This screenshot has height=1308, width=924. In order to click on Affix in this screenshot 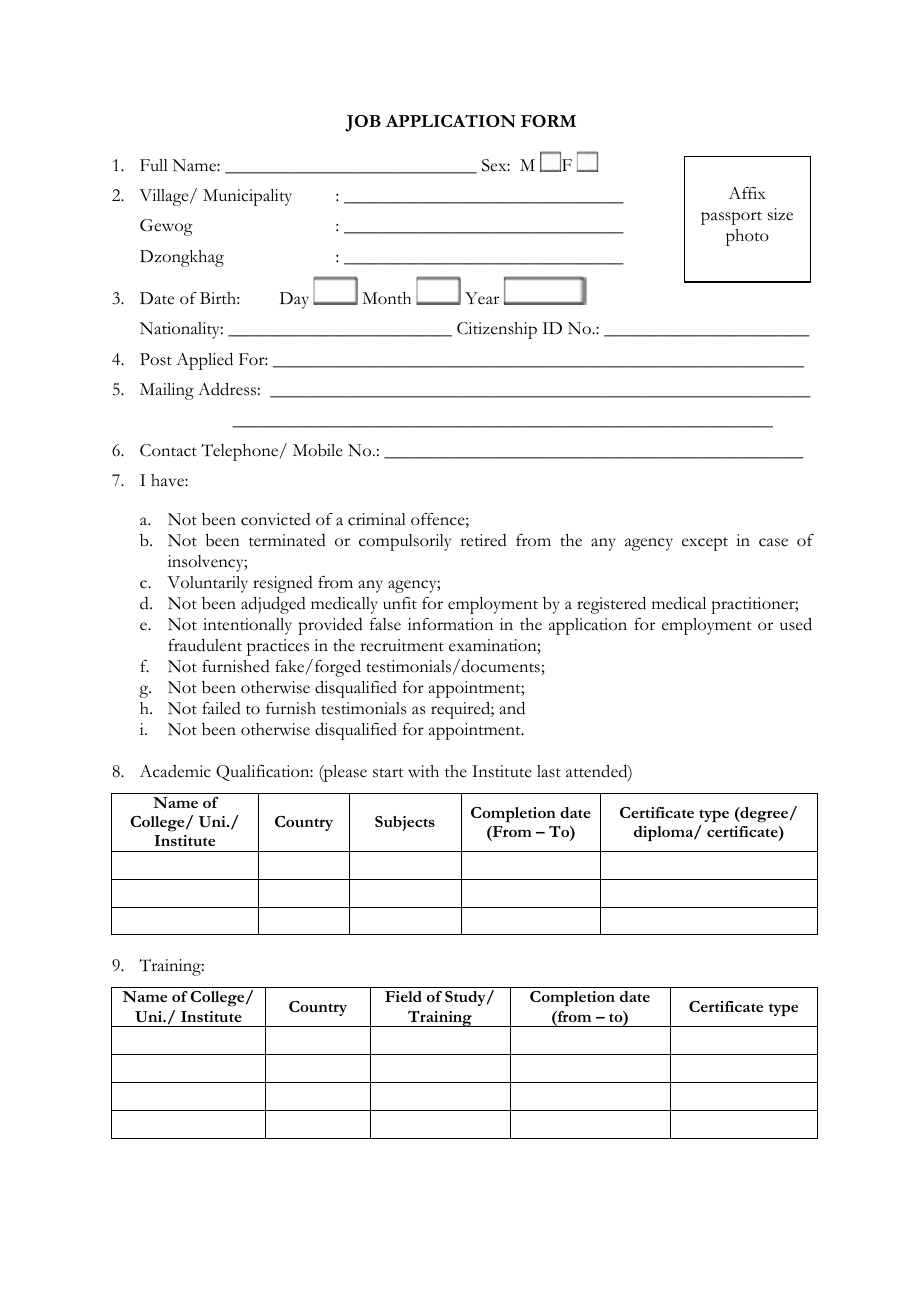, I will do `click(747, 193)`.
